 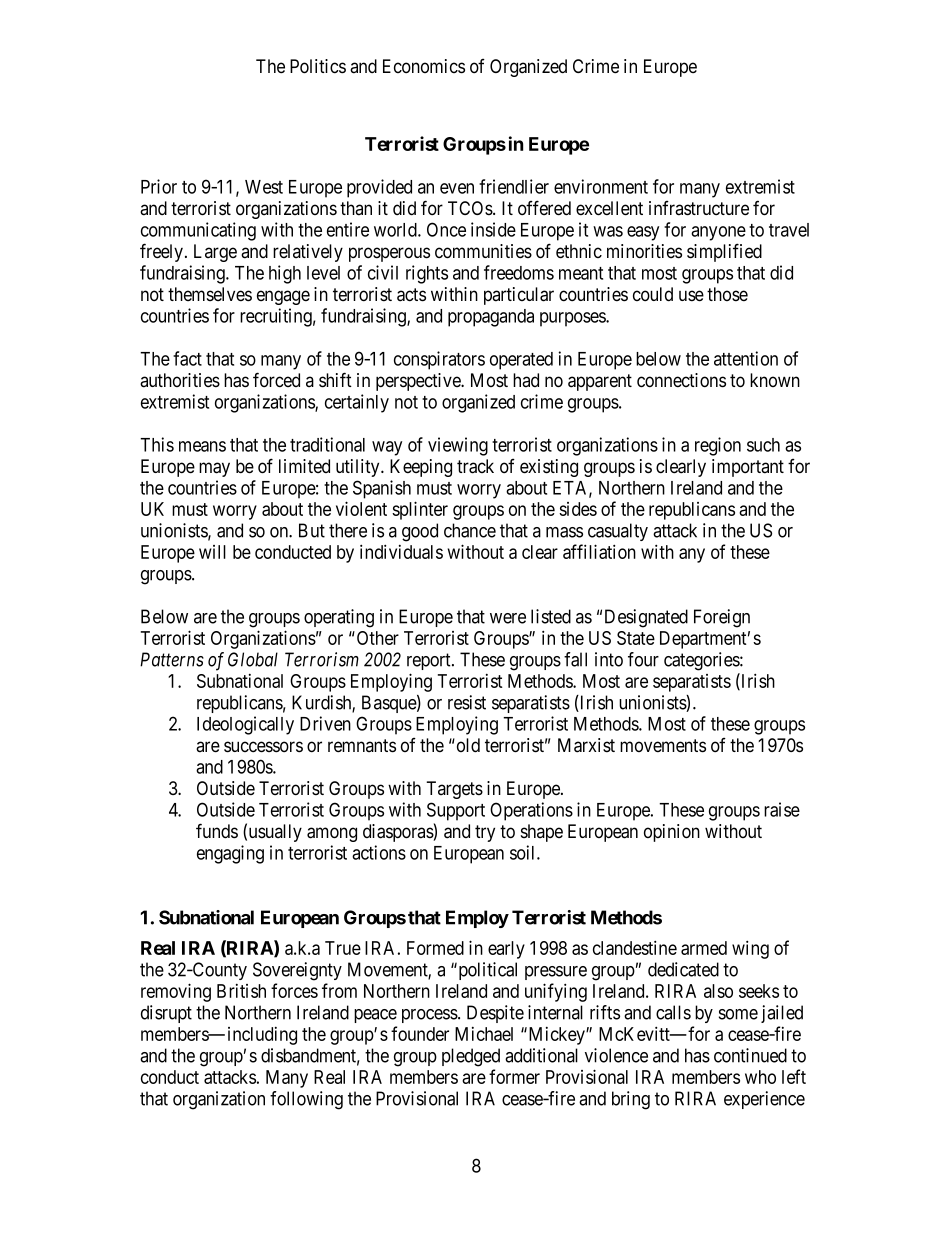 What do you see at coordinates (471, 1057) in the page?
I see `pledged` at bounding box center [471, 1057].
